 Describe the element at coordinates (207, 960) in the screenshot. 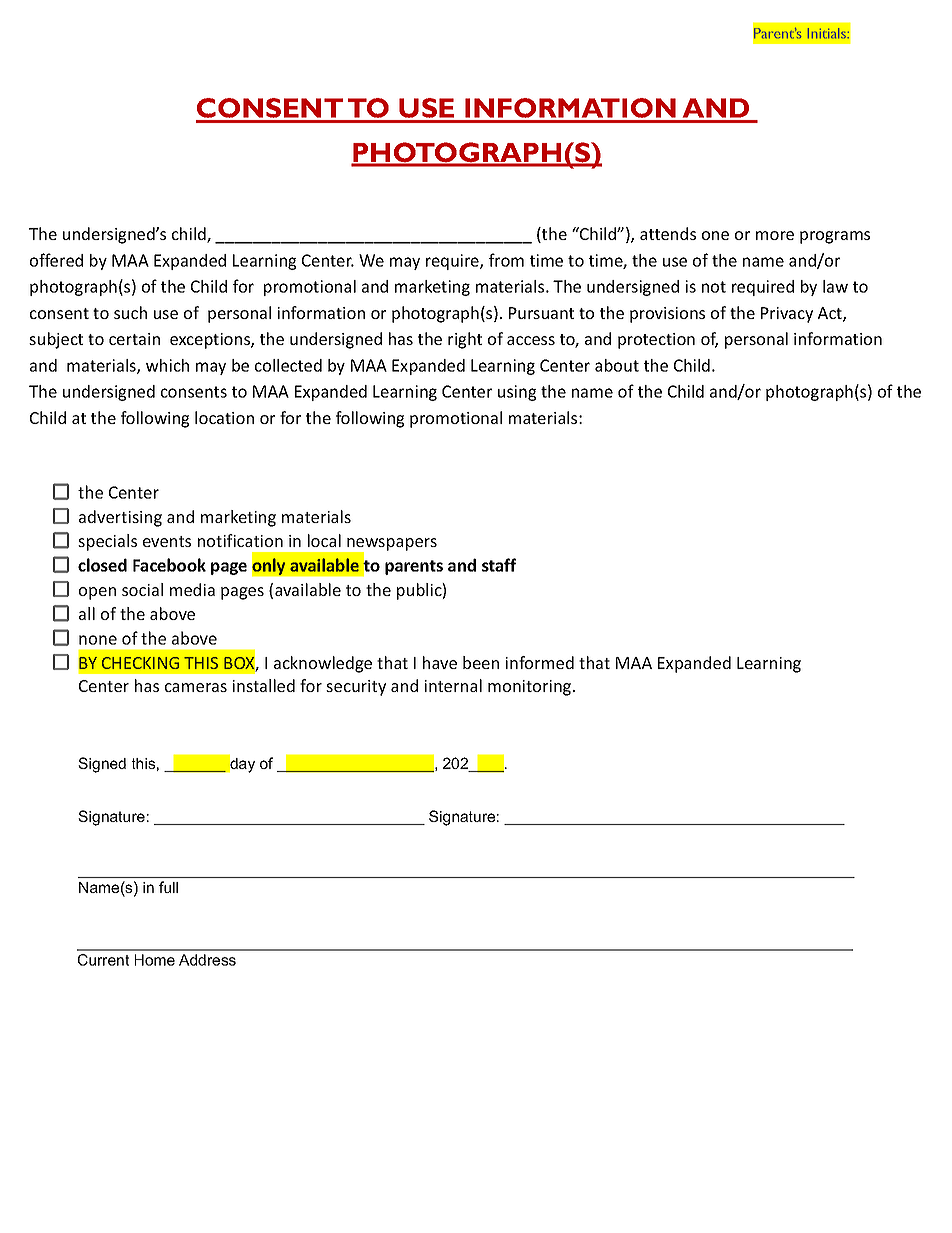

I see `Address` at that location.
